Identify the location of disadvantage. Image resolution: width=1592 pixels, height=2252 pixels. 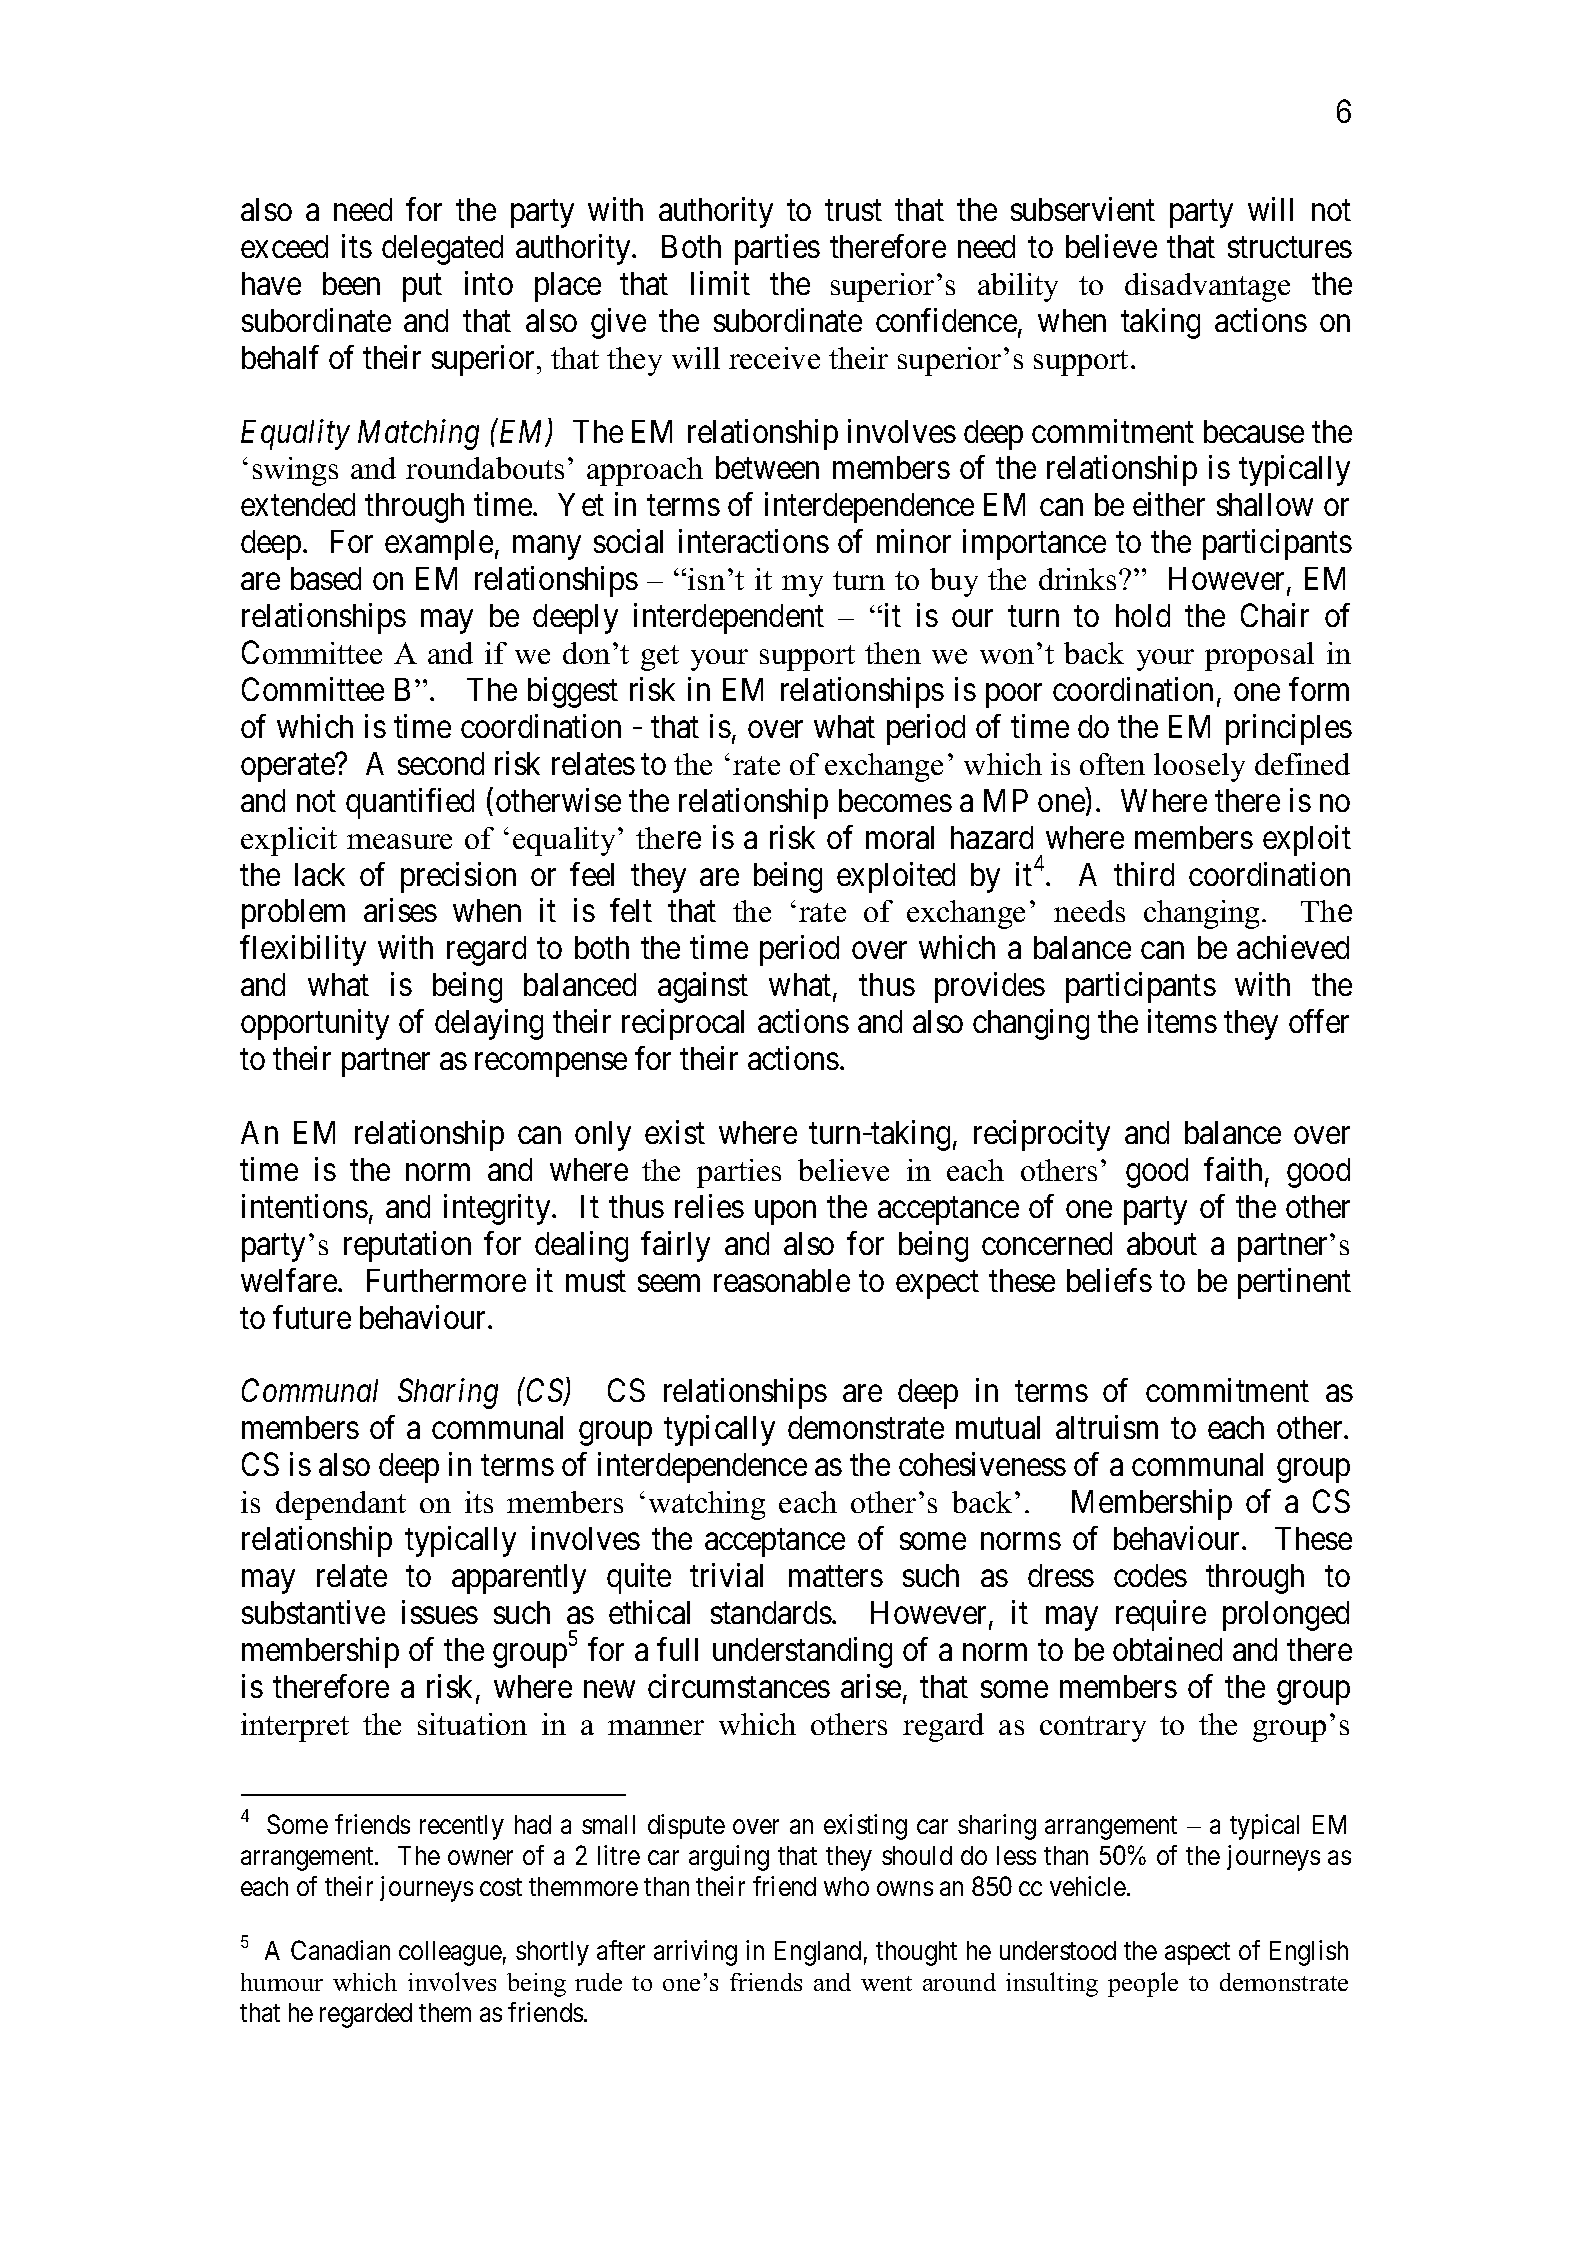
(1207, 287).
